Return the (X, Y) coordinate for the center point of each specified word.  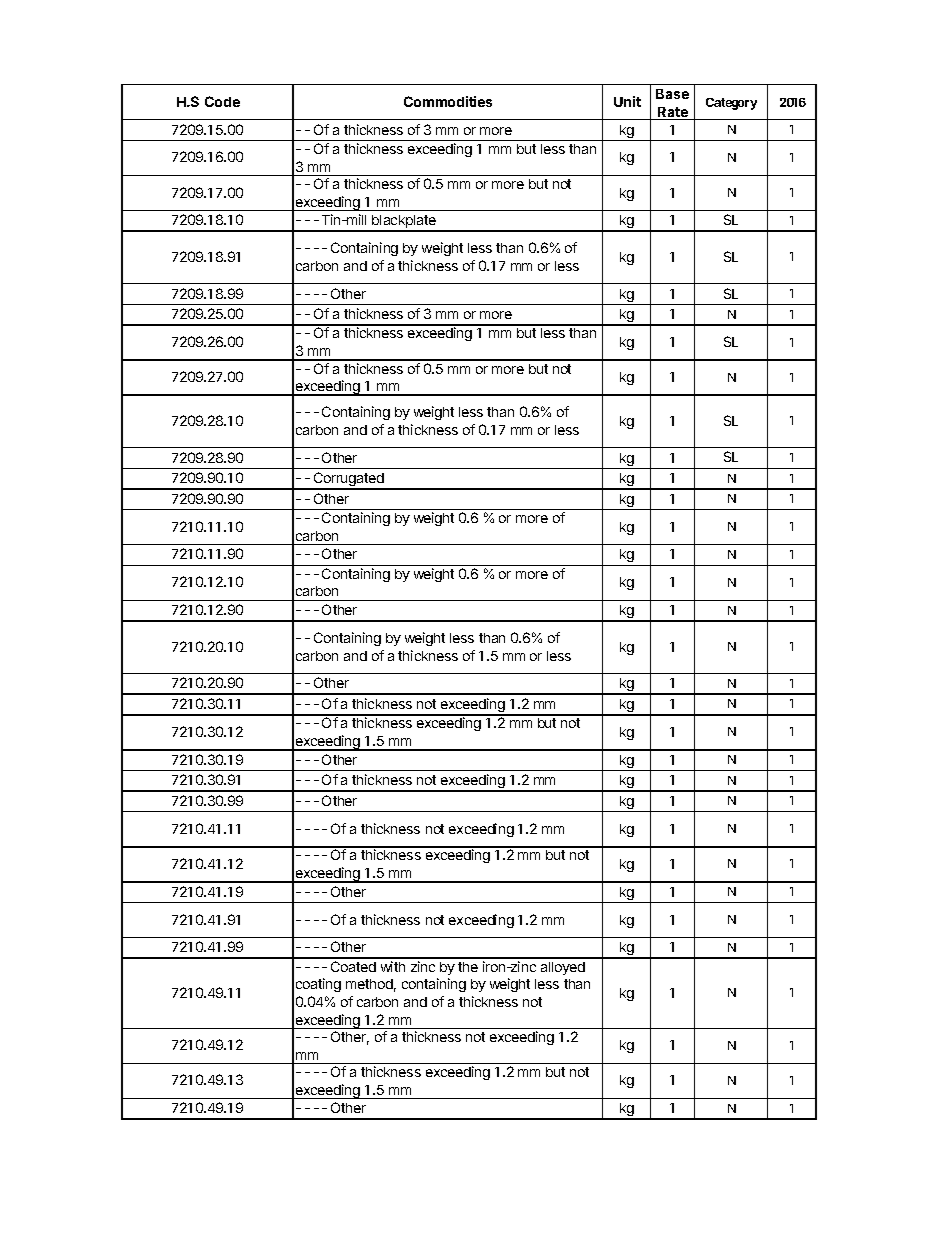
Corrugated (348, 480)
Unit (627, 101)
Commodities (448, 101)
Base (672, 94)
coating (318, 985)
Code (222, 101)
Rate (673, 113)
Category (731, 104)
